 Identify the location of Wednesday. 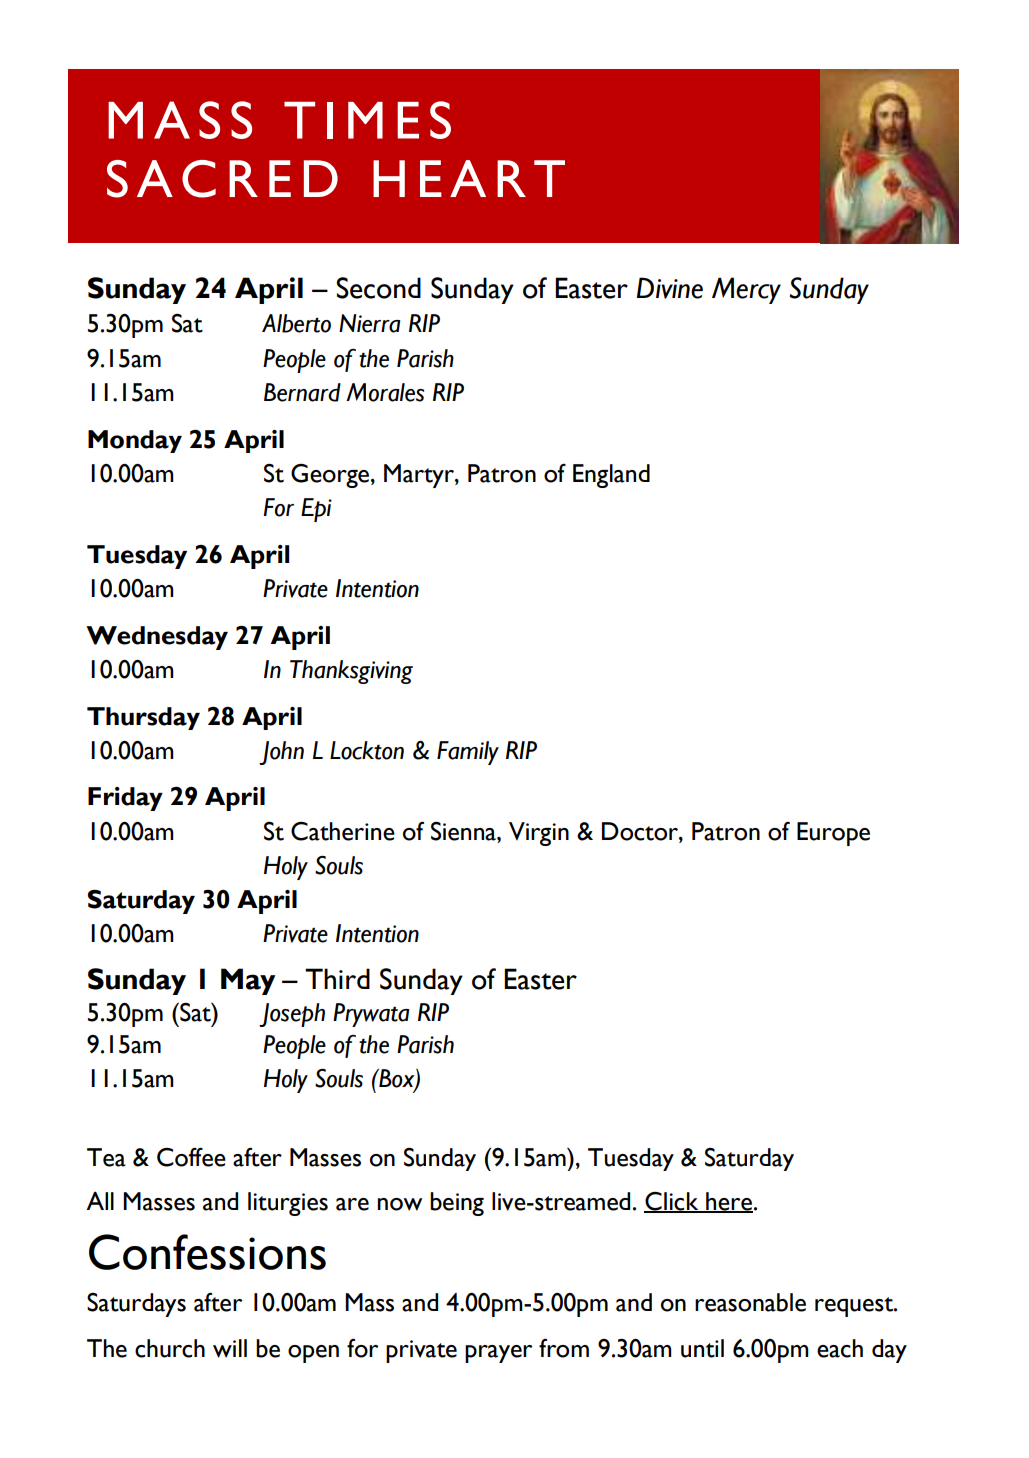
(157, 638).
